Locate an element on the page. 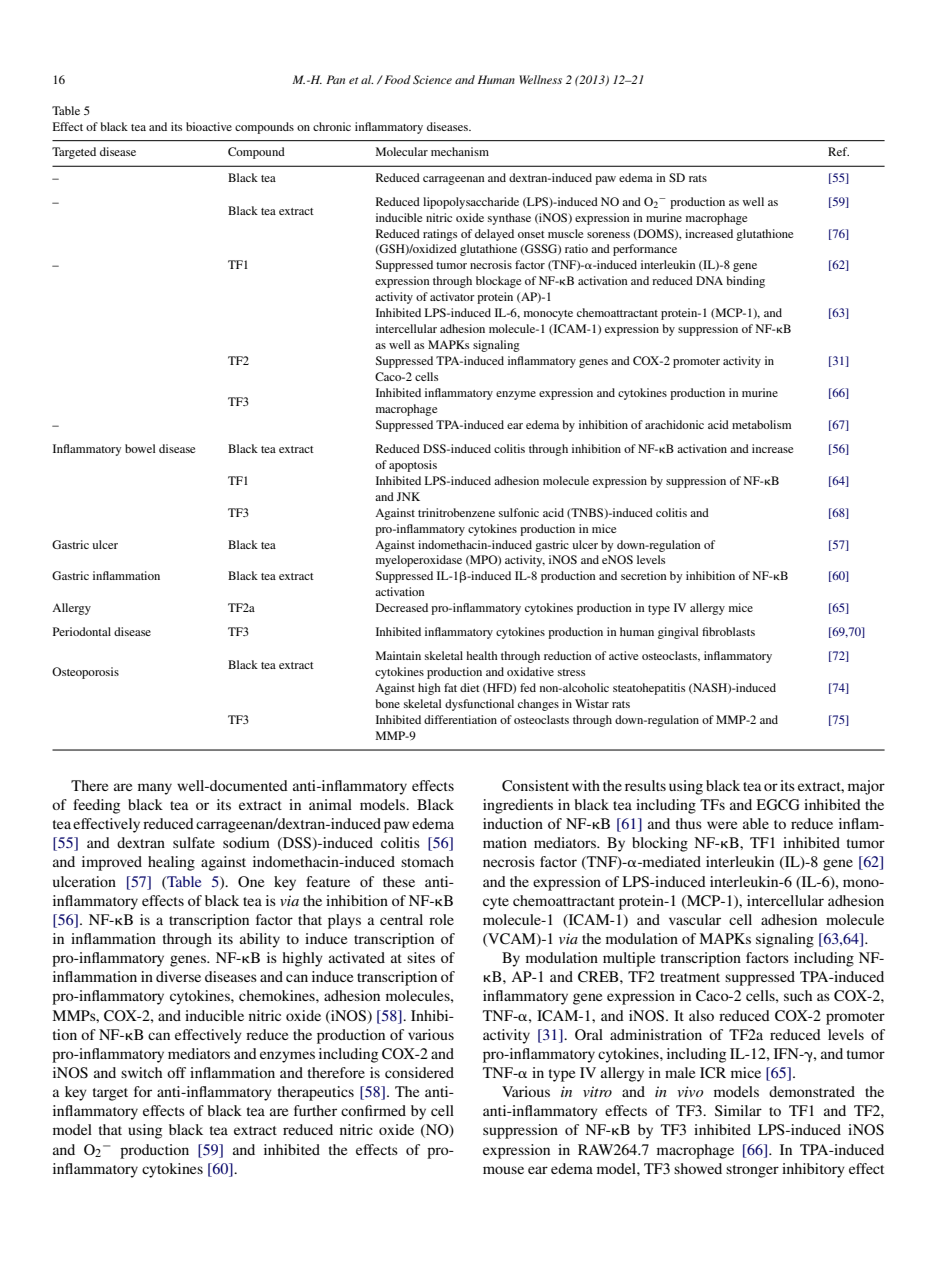 This image has height=1271, width=952. diet is located at coordinates (470, 687).
